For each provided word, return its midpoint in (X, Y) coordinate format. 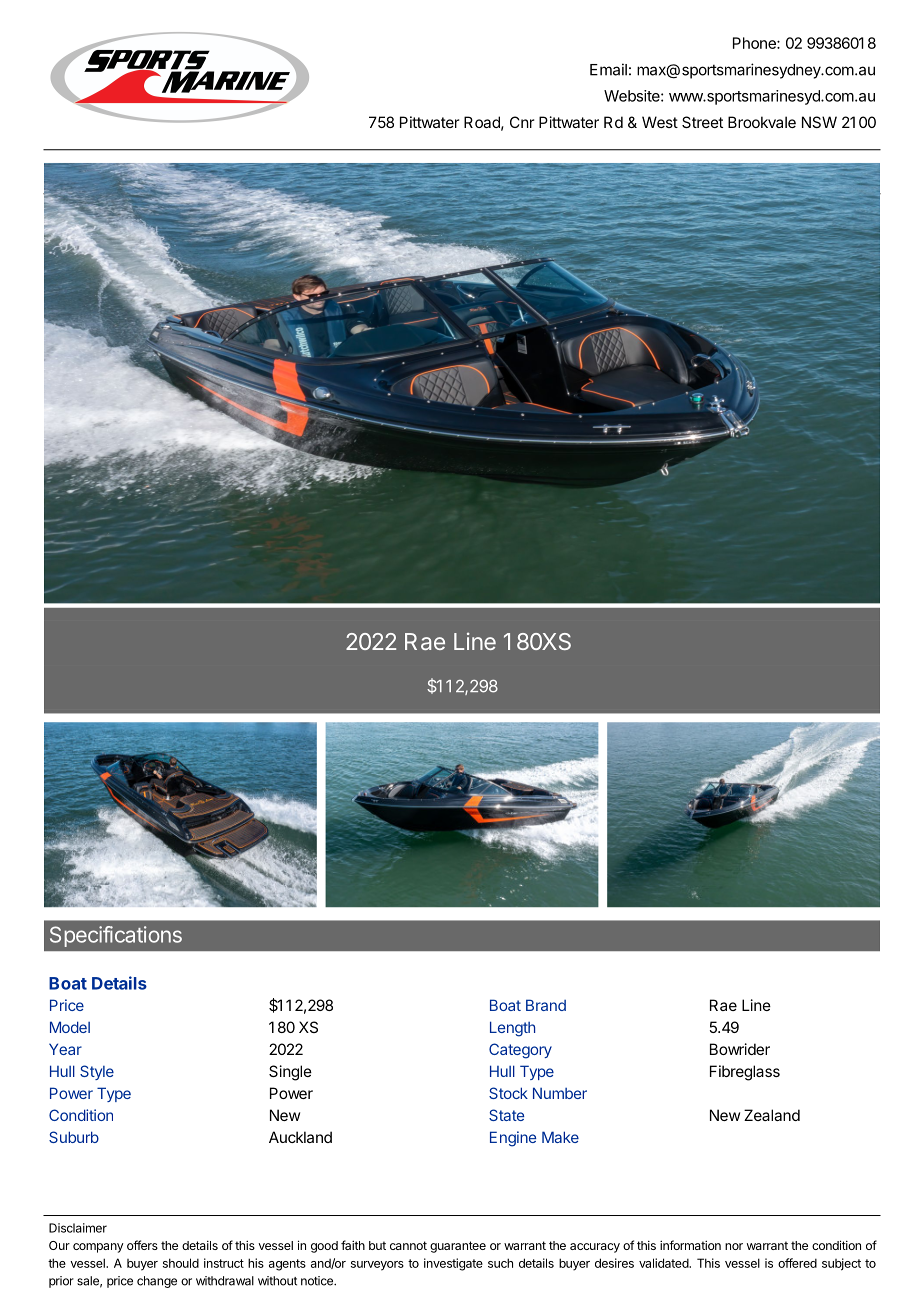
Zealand (772, 1115)
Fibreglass (745, 1073)
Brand (546, 1005)
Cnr (522, 122)
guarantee (458, 1247)
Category (520, 1051)
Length (512, 1029)
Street (702, 122)
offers (142, 1245)
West (660, 122)
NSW (819, 122)
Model (70, 1027)
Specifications (116, 936)
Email (608, 69)
